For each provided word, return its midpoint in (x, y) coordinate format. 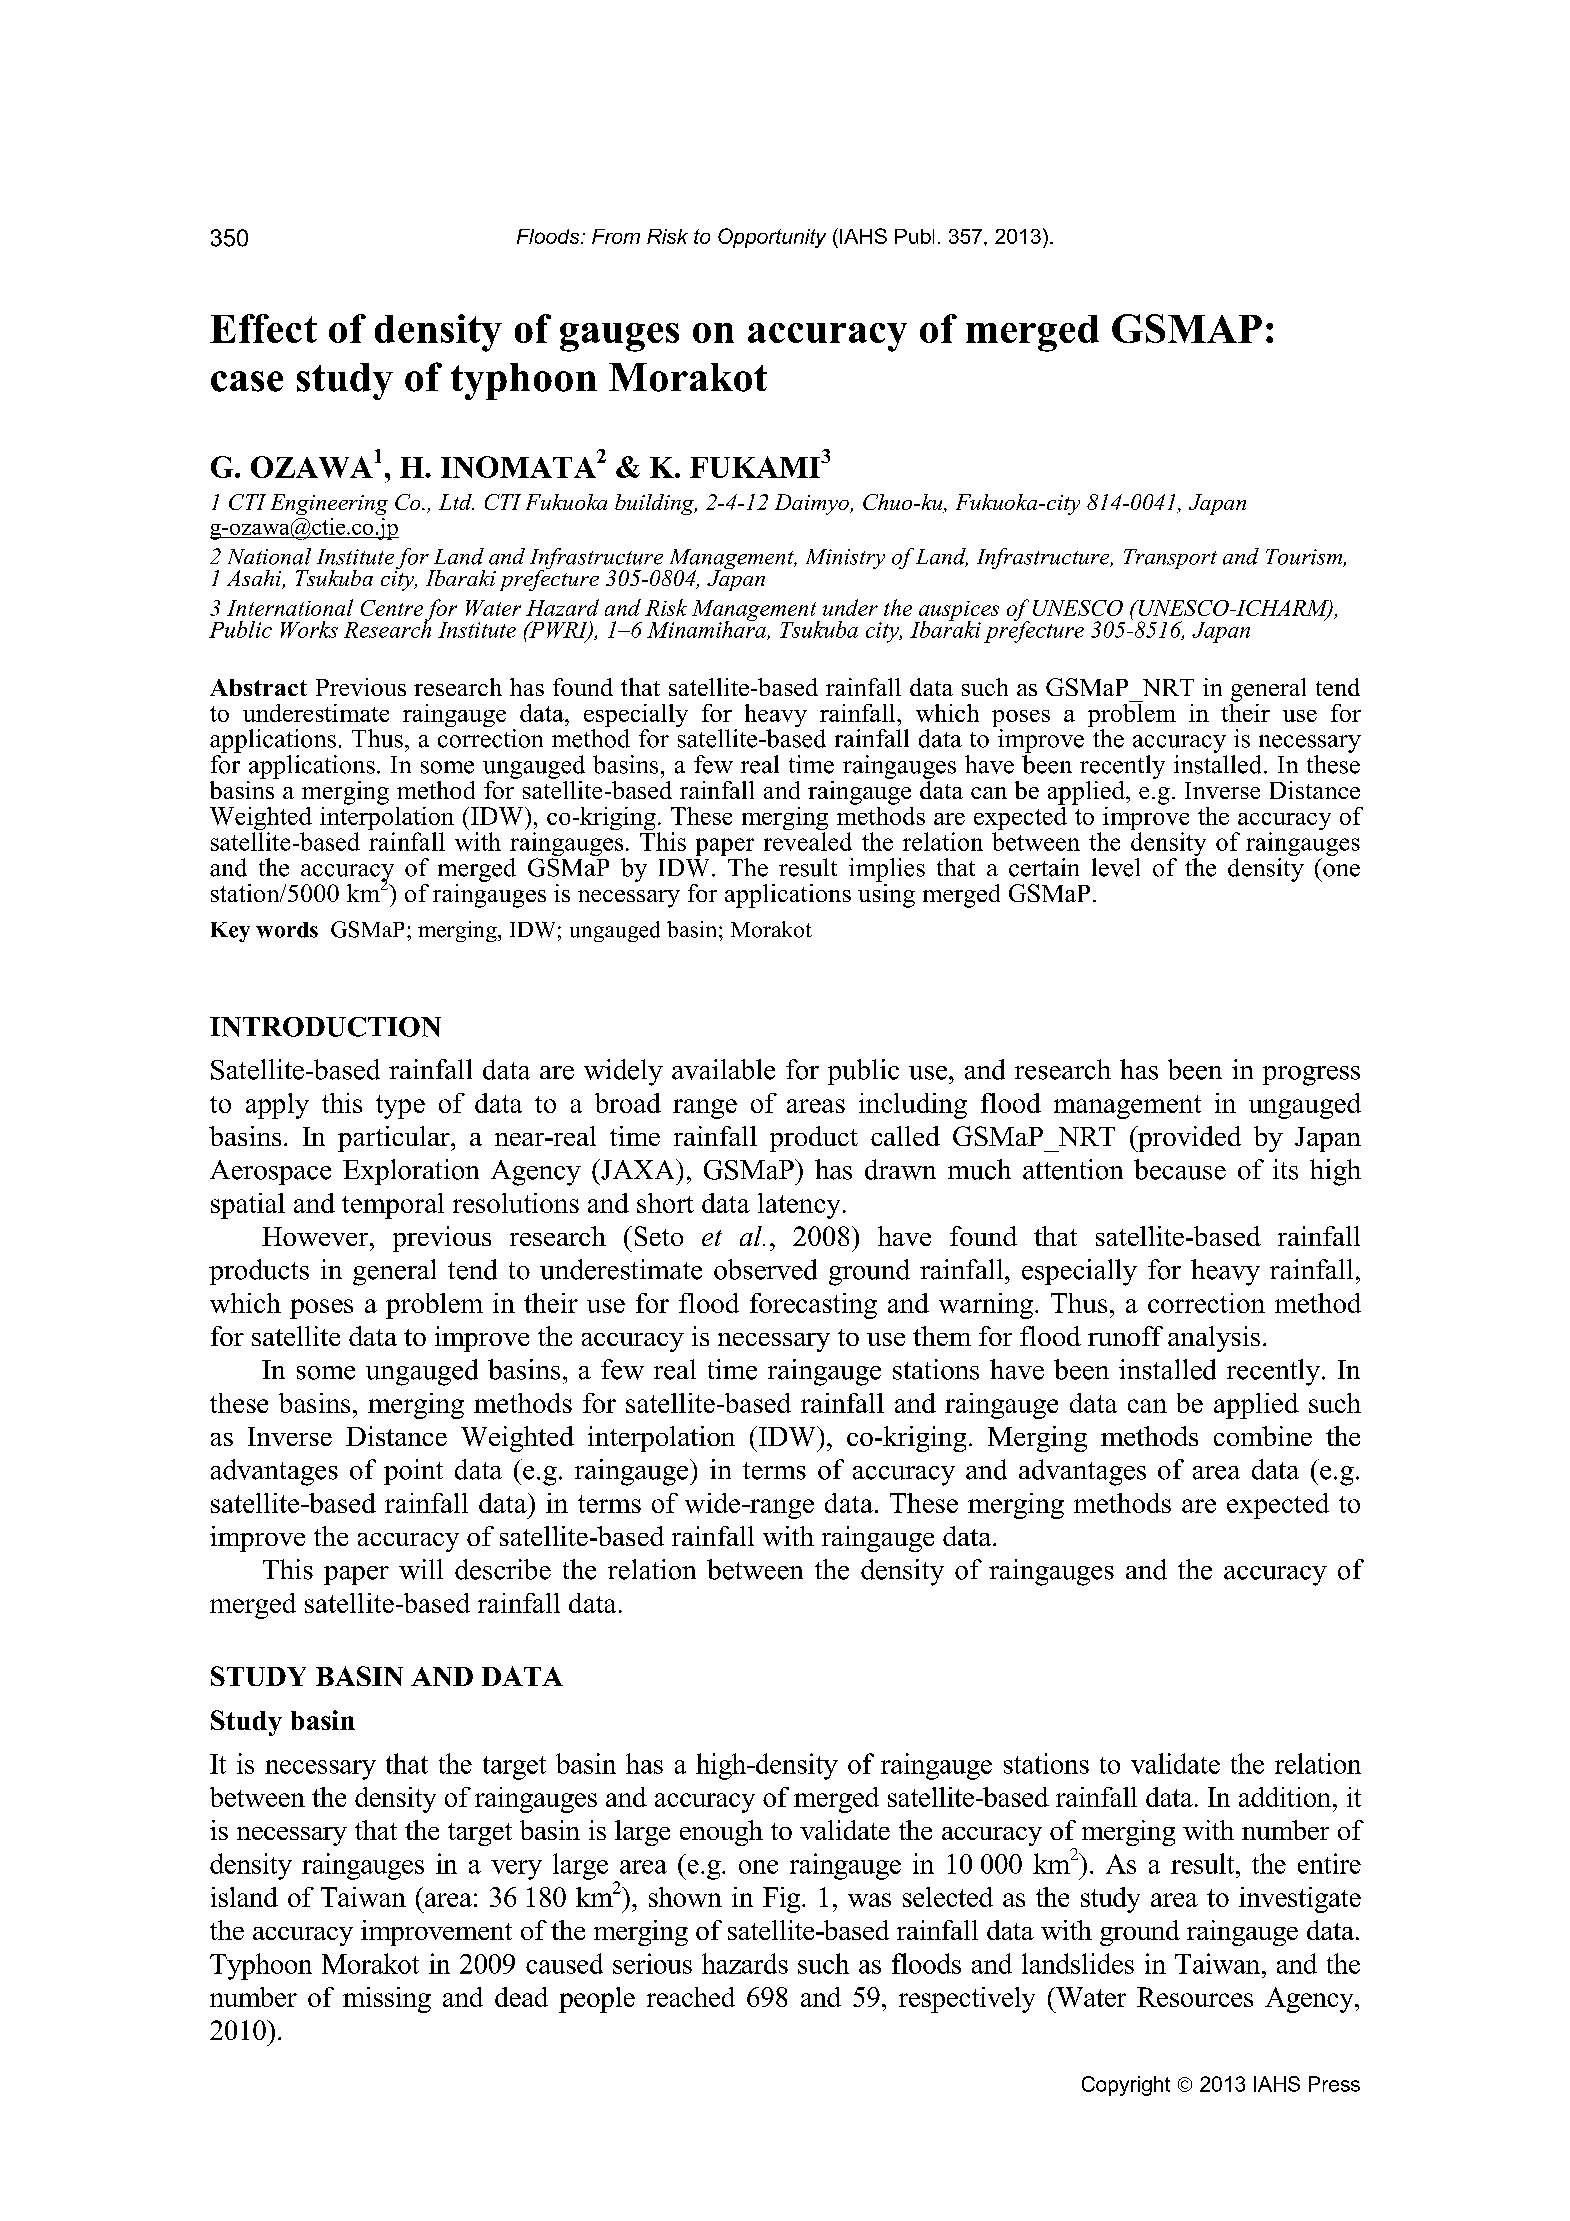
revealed (808, 841)
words (287, 930)
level (1116, 867)
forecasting (813, 1306)
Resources (1195, 1997)
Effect (263, 328)
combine (1263, 1436)
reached (691, 1997)
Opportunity (772, 238)
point (413, 1472)
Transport (1170, 559)
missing (387, 2000)
